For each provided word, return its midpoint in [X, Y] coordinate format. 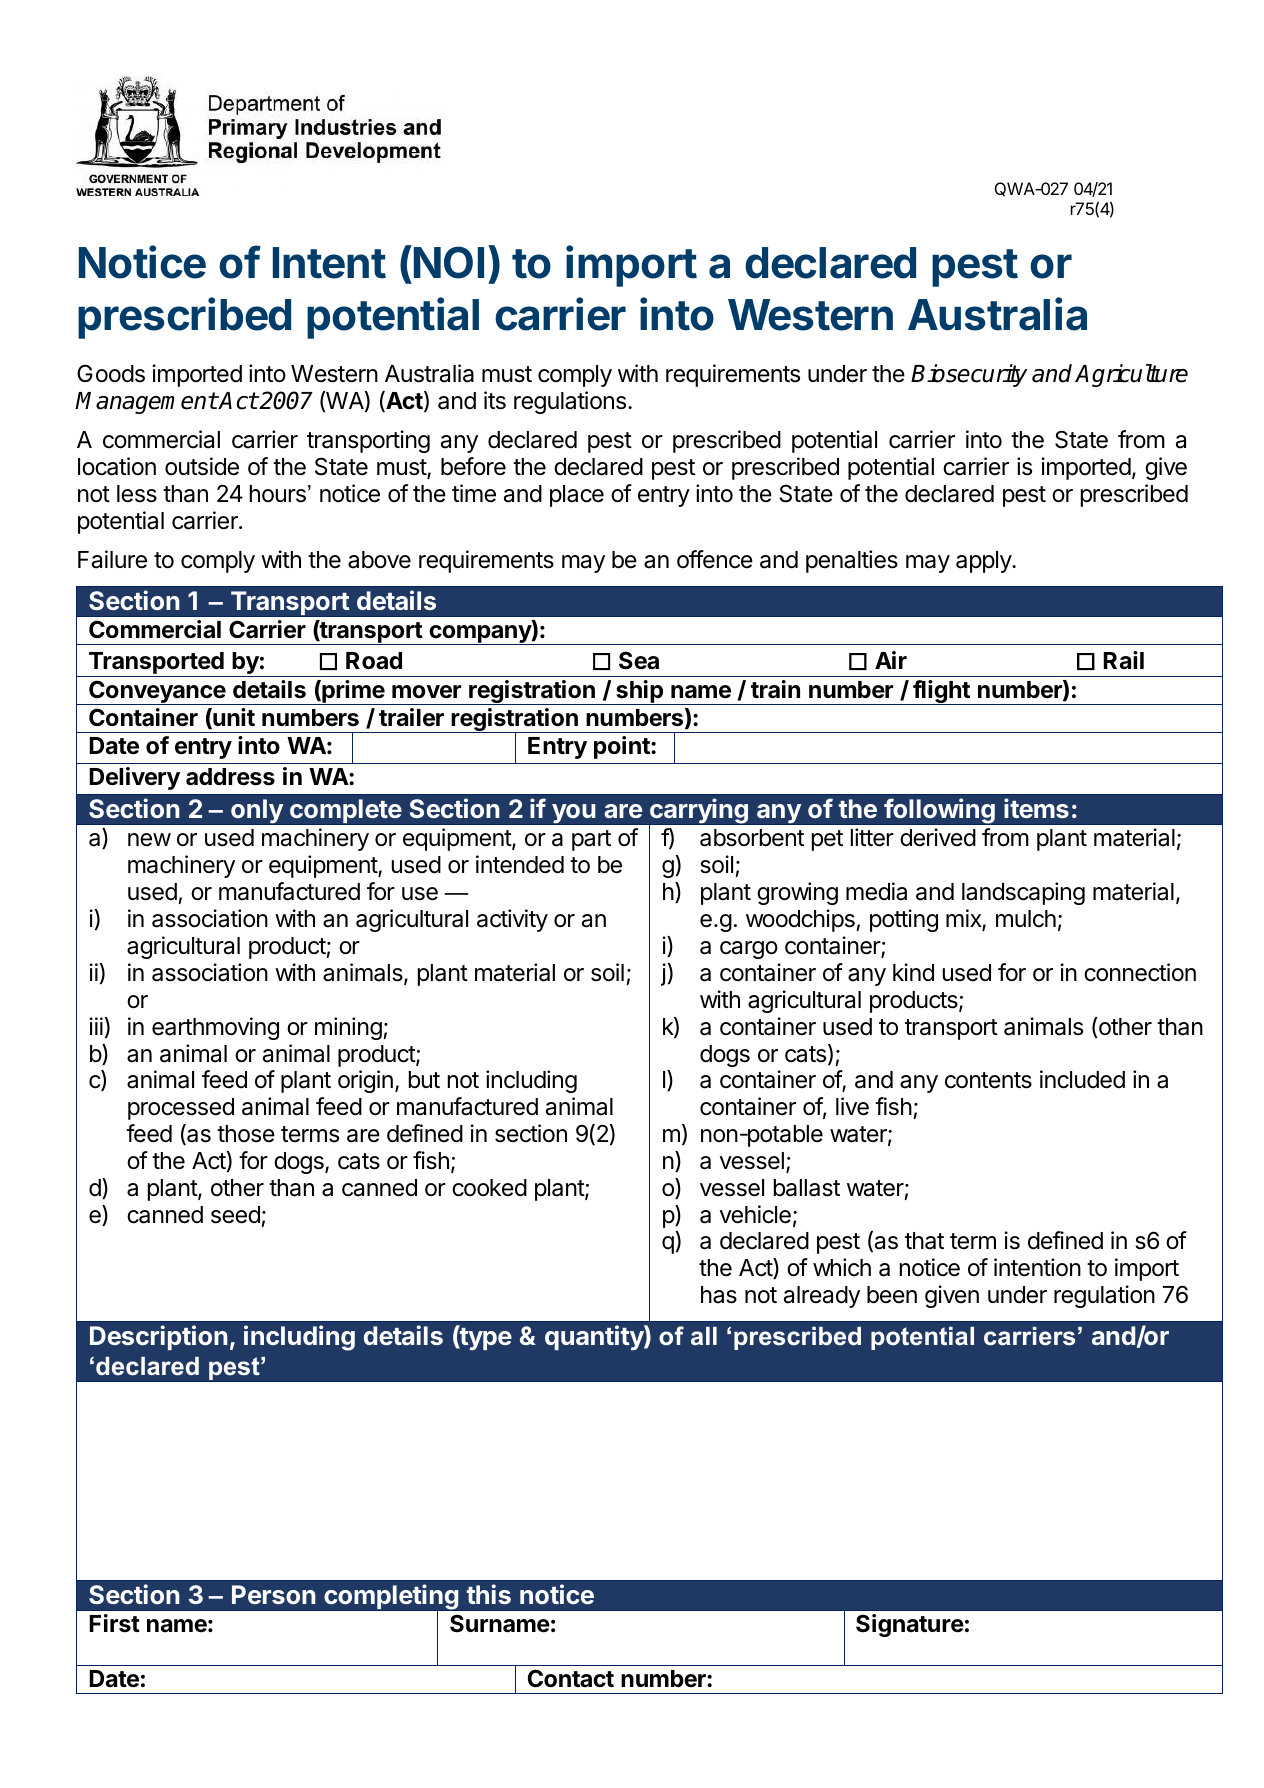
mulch [1026, 919]
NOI [449, 262]
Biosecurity [969, 375]
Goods [111, 373]
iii [96, 1026]
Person [274, 1594]
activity [512, 920]
